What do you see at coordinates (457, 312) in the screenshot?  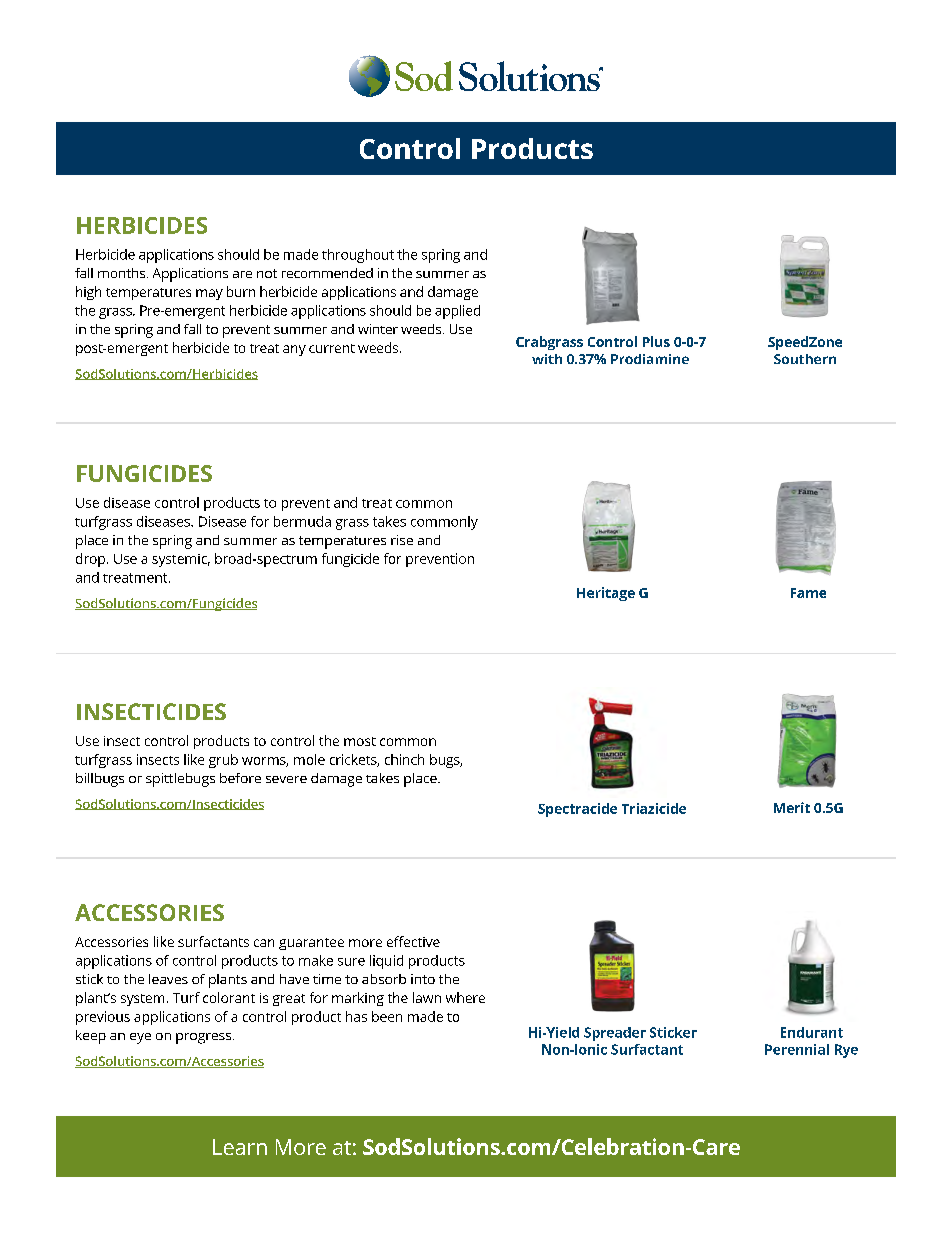 I see `applied` at bounding box center [457, 312].
